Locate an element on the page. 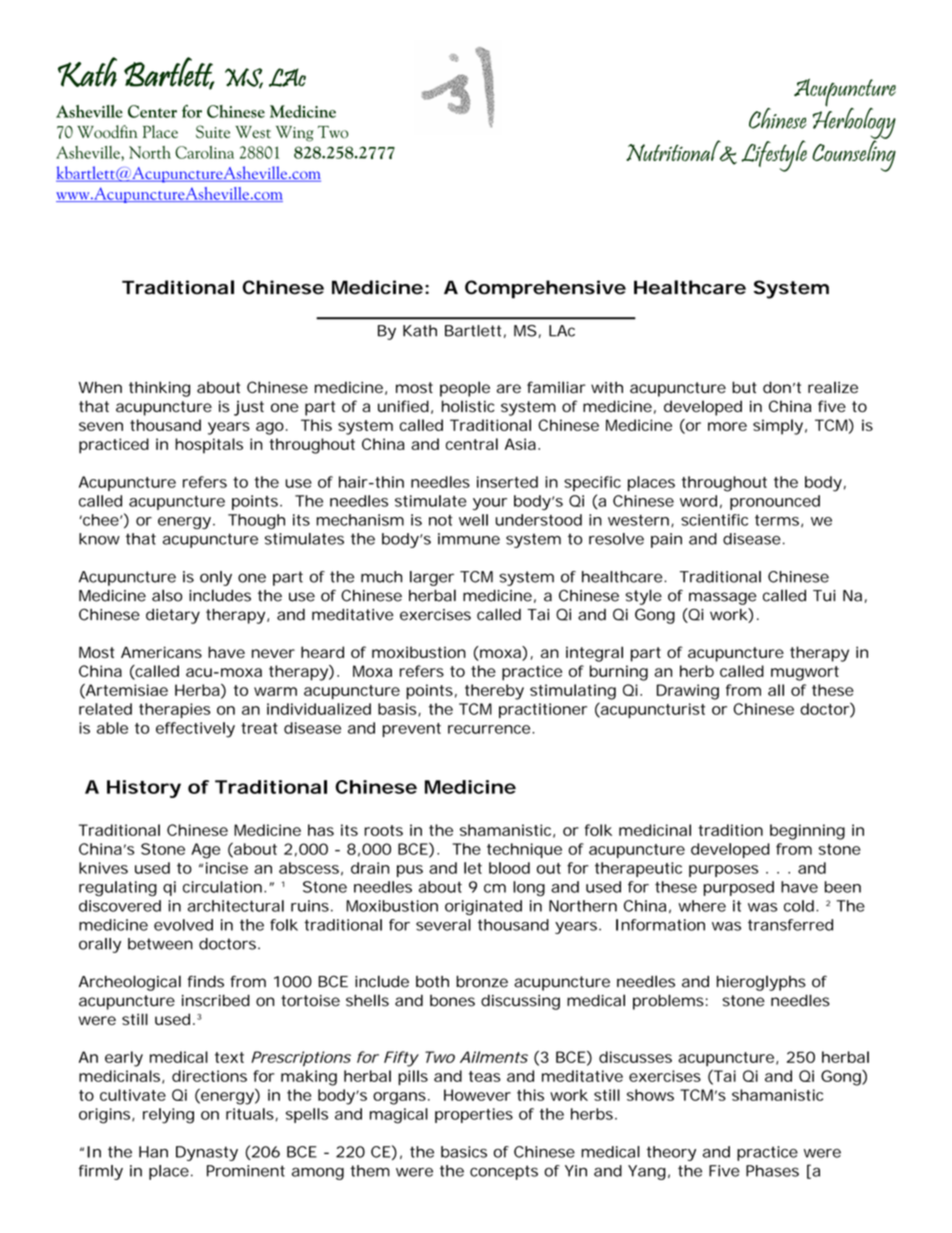 Image resolution: width=952 pixels, height=1233 pixels. hospitals is located at coordinates (209, 446).
